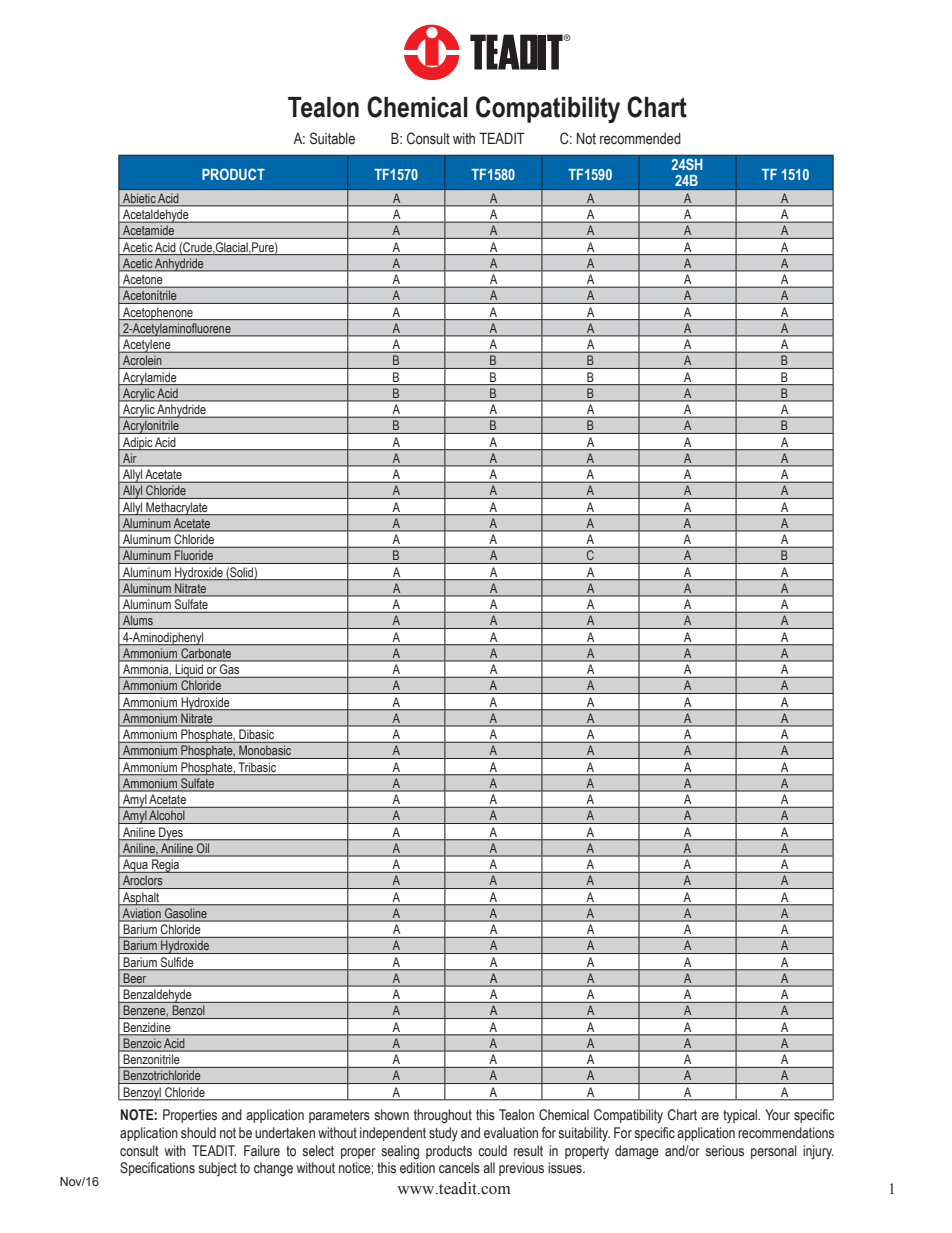  What do you see at coordinates (443, 1116) in the document?
I see `throughout` at bounding box center [443, 1116].
